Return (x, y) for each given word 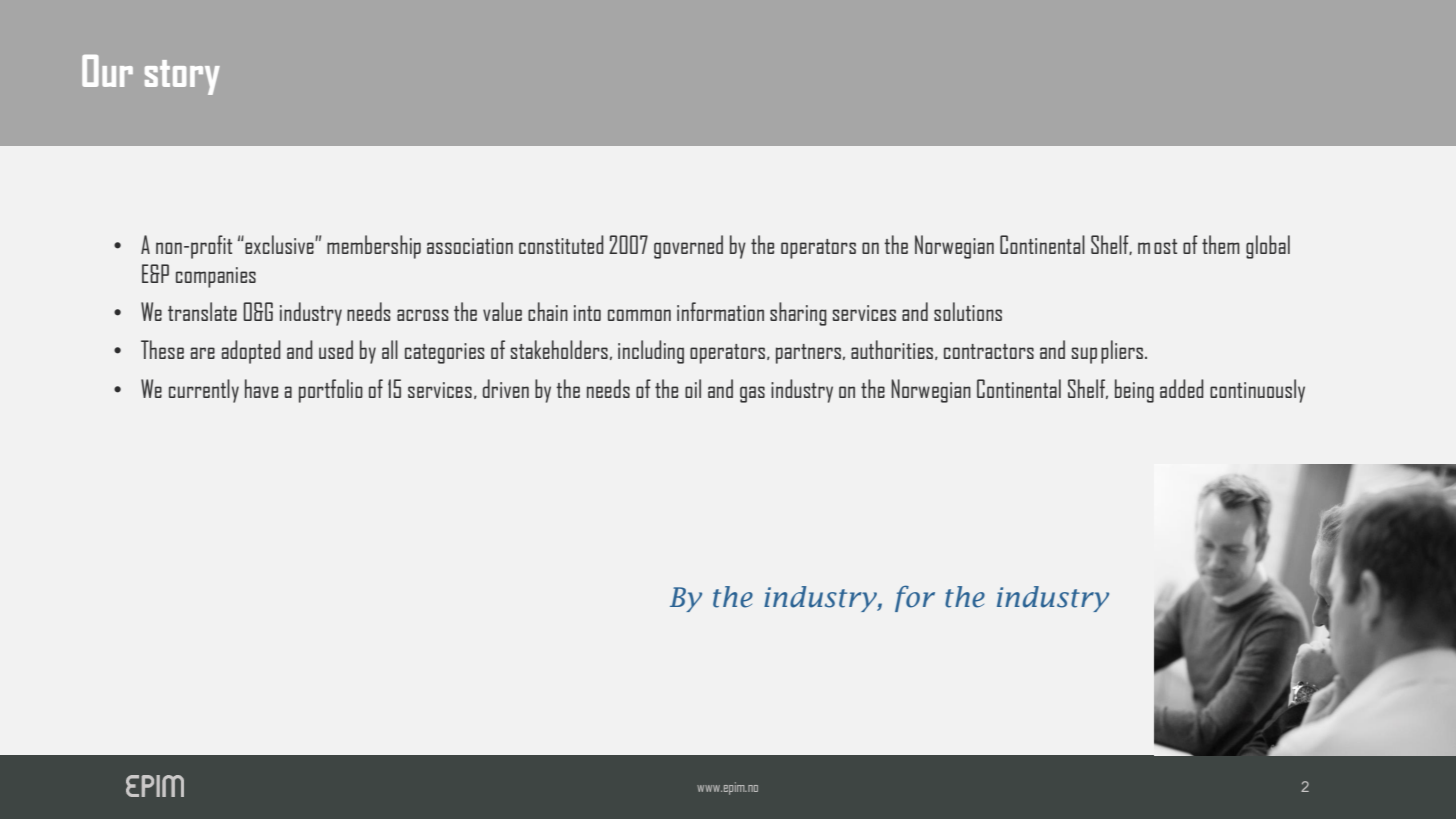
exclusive (279, 244)
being (1134, 391)
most (1157, 246)
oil (693, 388)
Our (107, 71)
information (720, 311)
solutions (968, 311)
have (261, 388)
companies (216, 277)
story (182, 77)
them (1221, 244)
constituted (561, 244)
